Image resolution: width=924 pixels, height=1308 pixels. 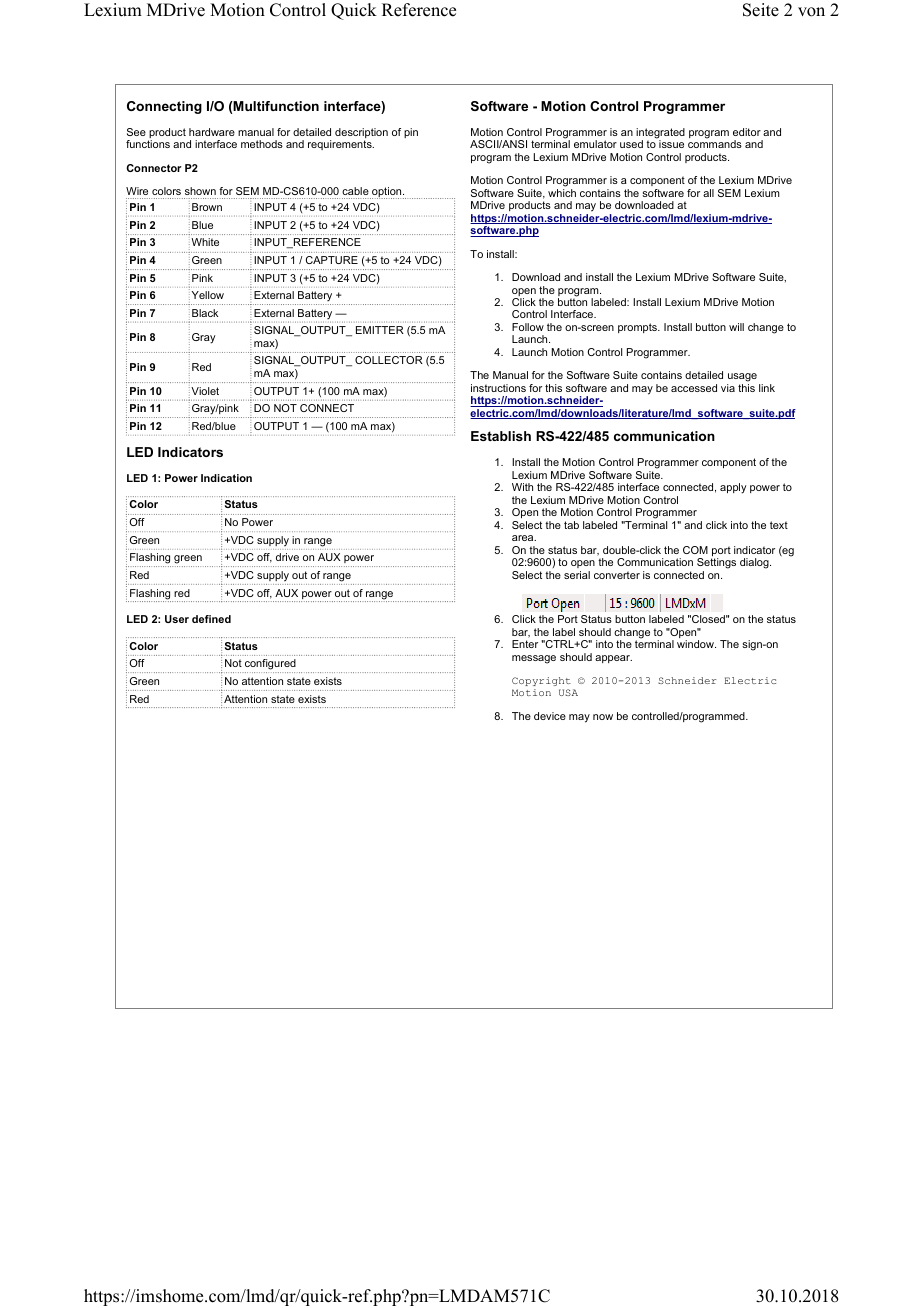 I want to click on option, so click(x=387, y=193).
